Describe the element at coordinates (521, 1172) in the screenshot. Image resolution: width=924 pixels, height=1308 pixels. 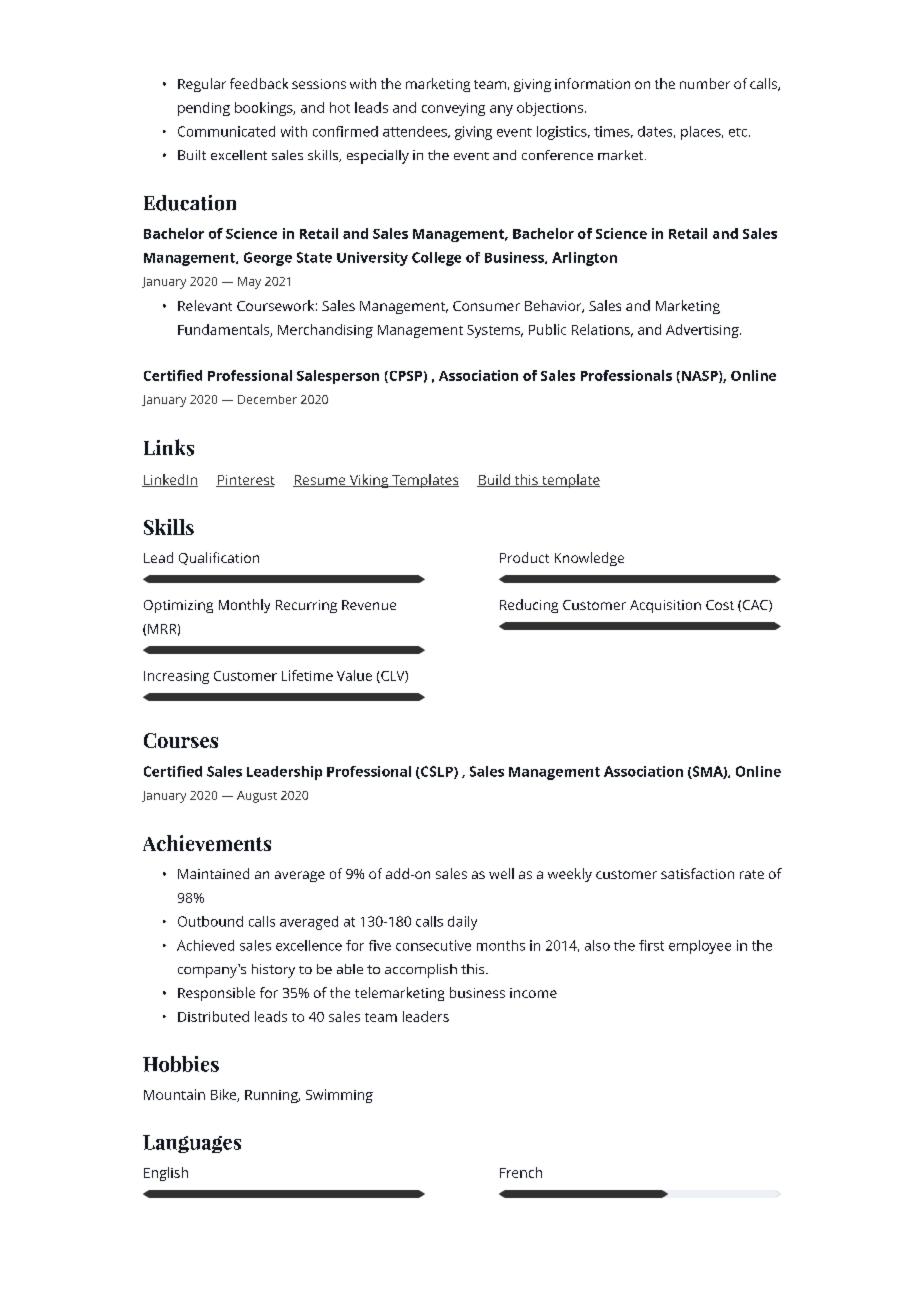
I see `French` at that location.
